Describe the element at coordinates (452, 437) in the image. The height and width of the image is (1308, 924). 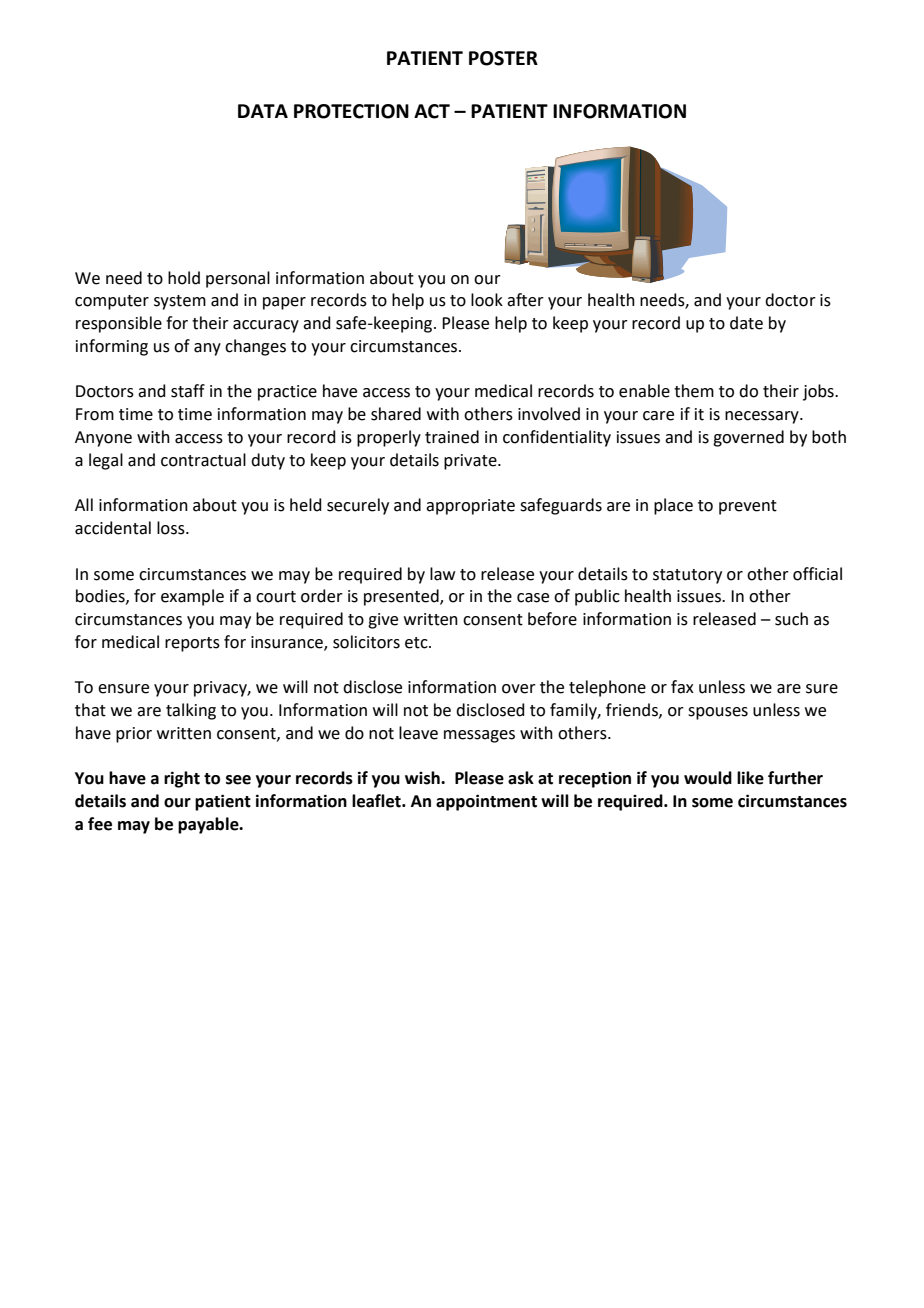
I see `trained` at that location.
